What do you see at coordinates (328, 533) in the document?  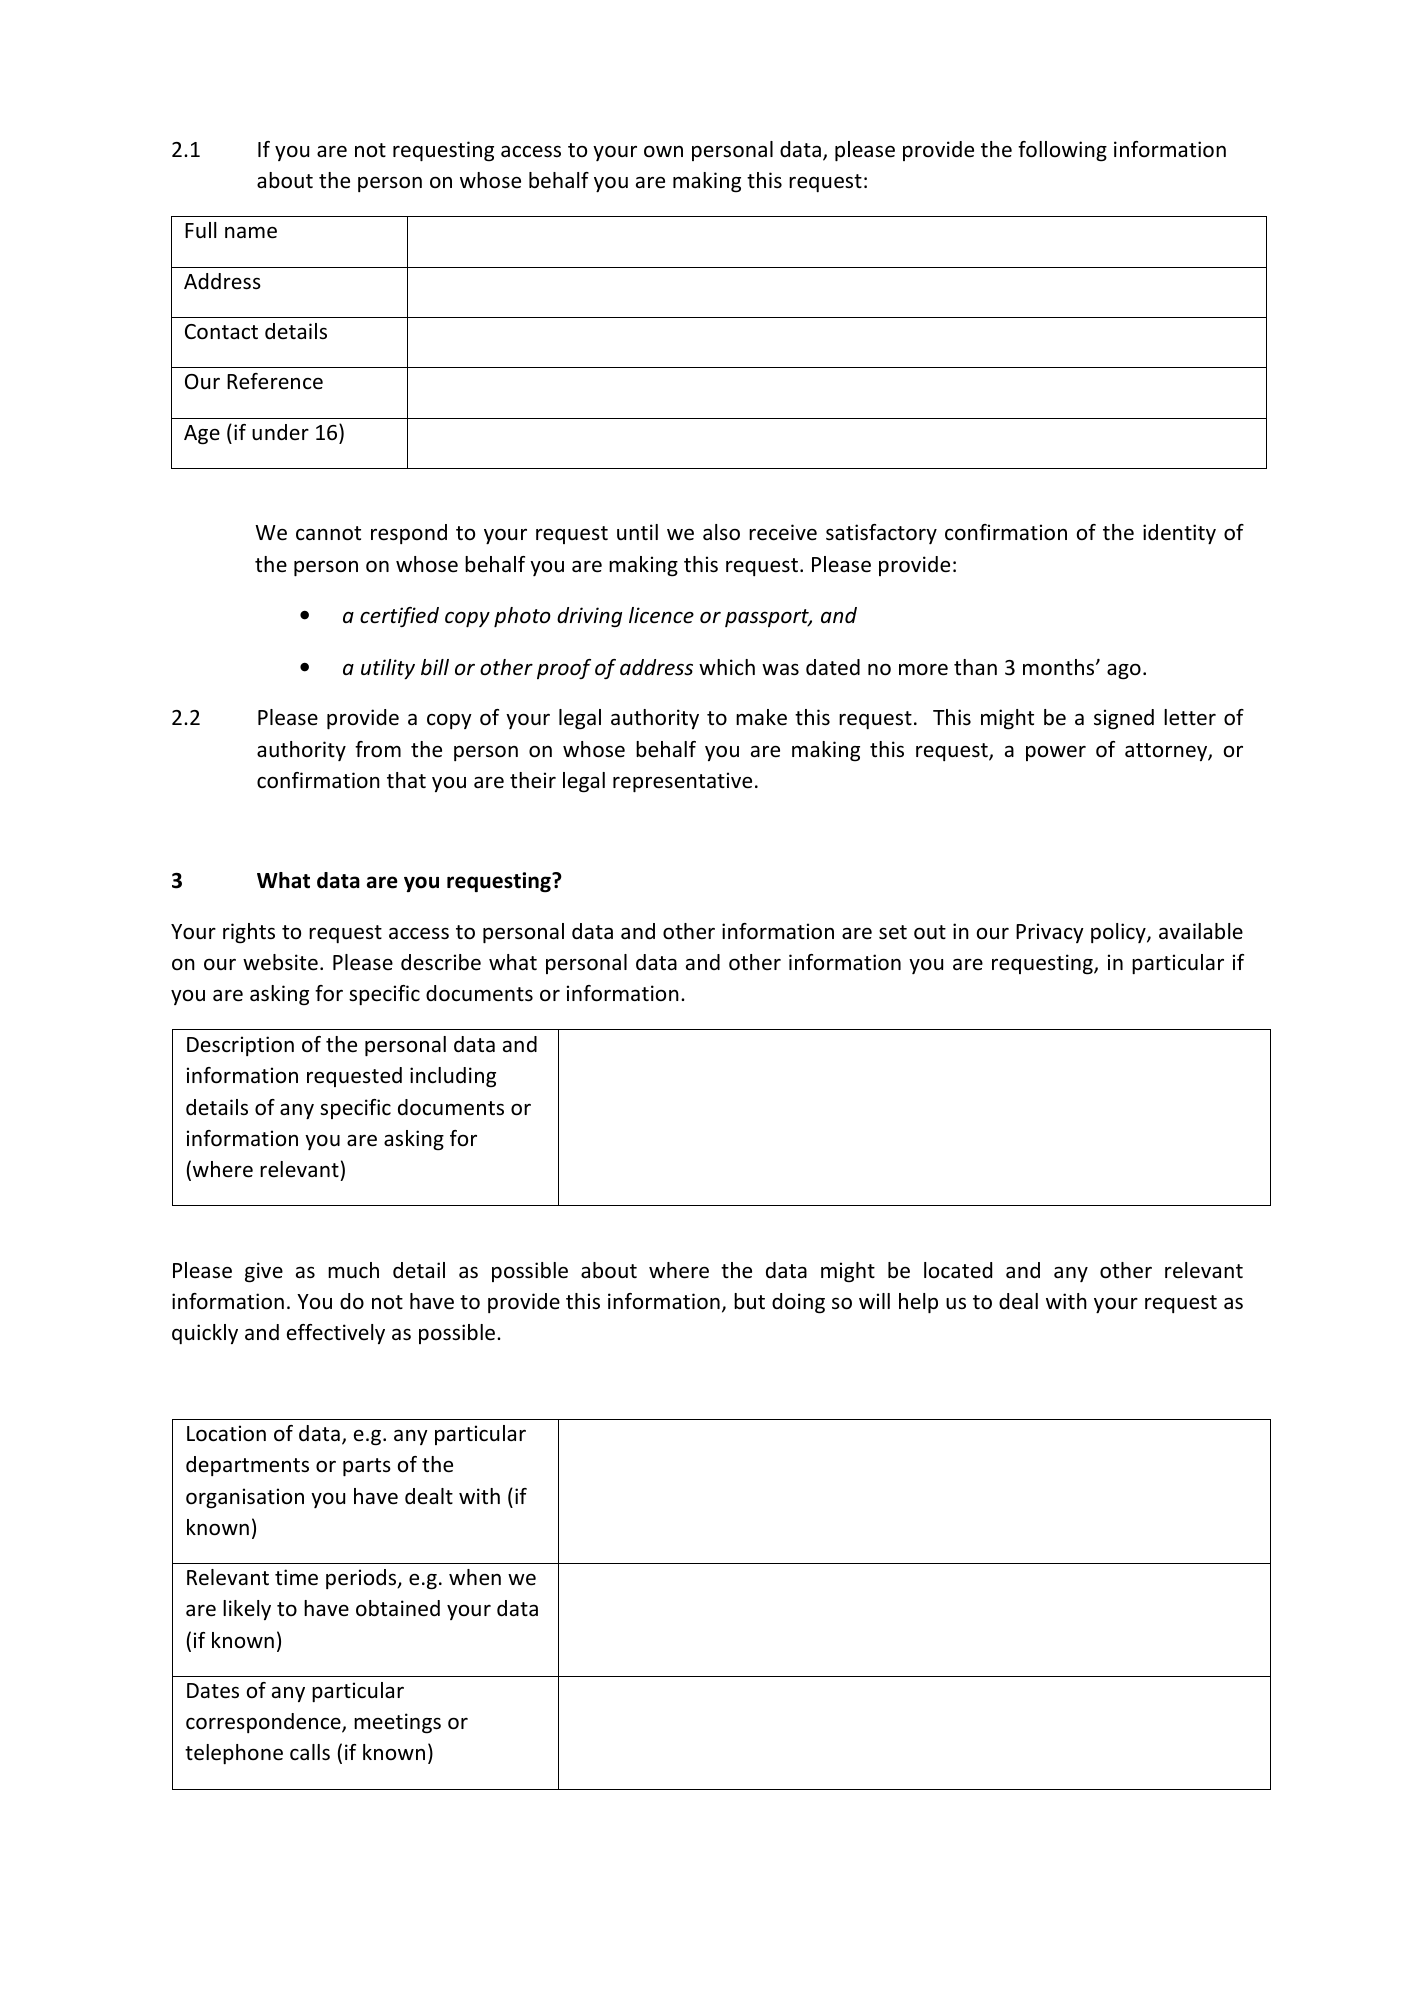 I see `cannot` at bounding box center [328, 533].
